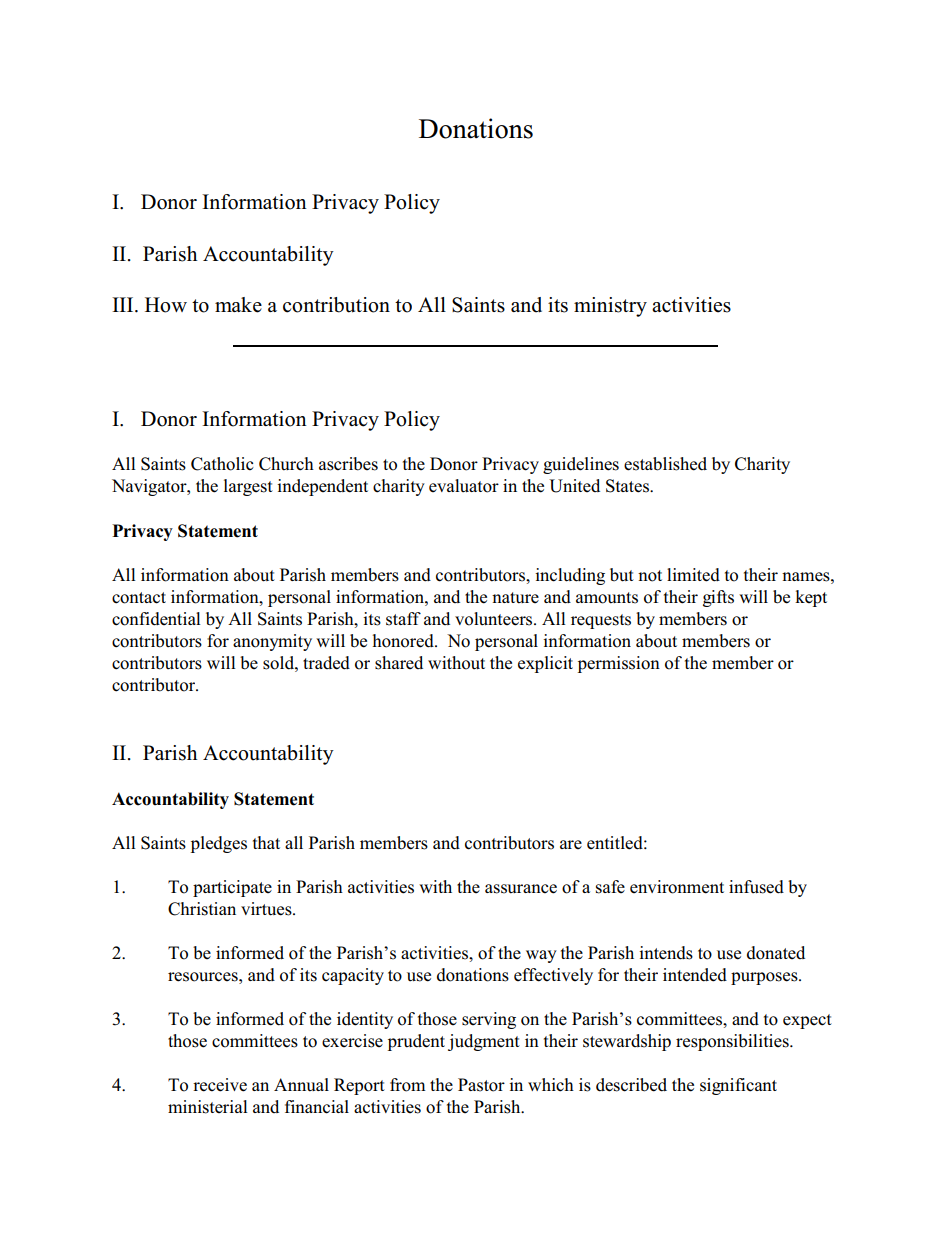 This screenshot has height=1233, width=952. I want to click on anonymity, so click(272, 642).
